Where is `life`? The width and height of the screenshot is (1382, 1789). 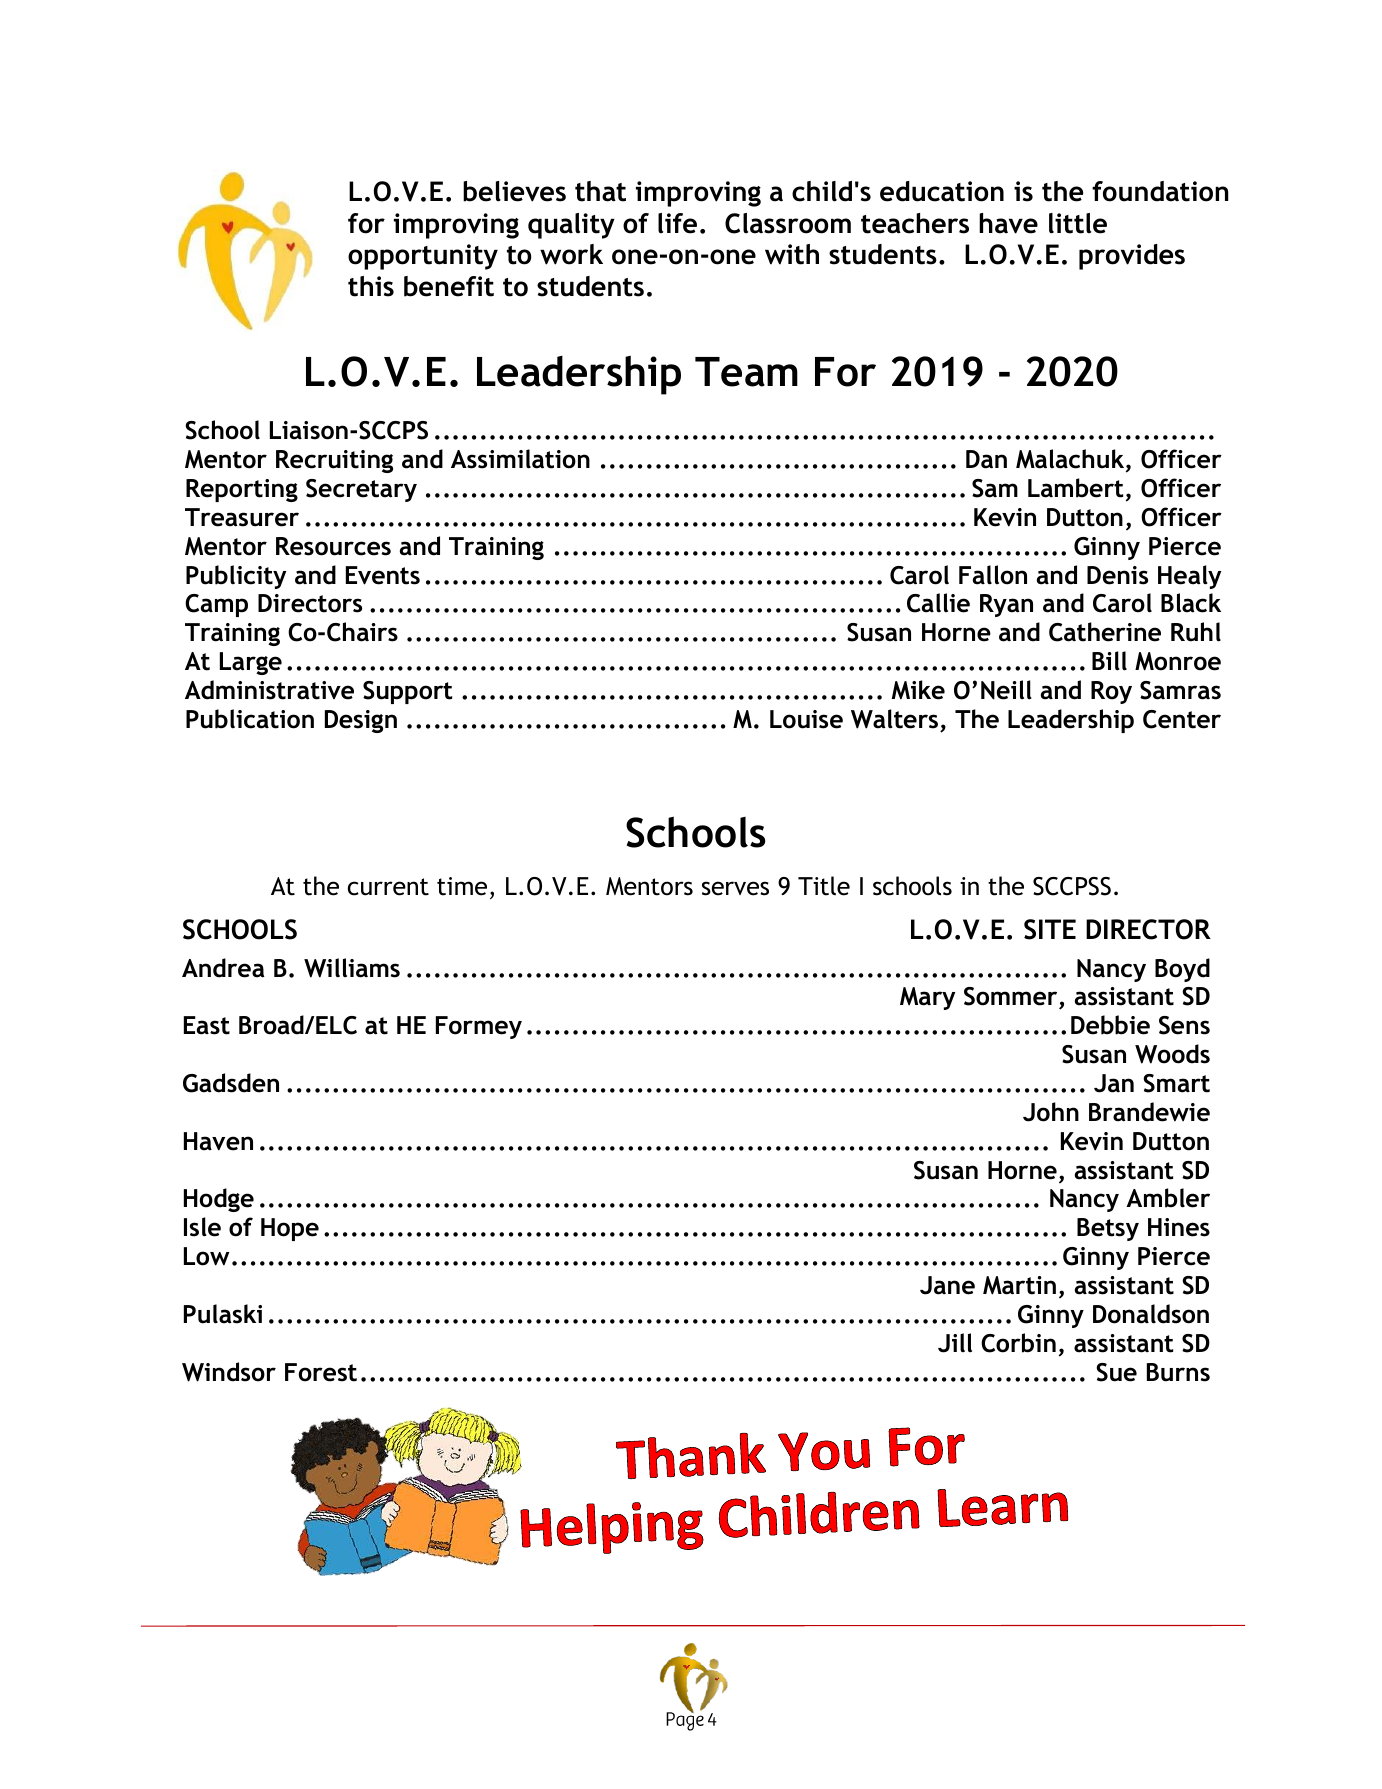
life is located at coordinates (677, 223).
